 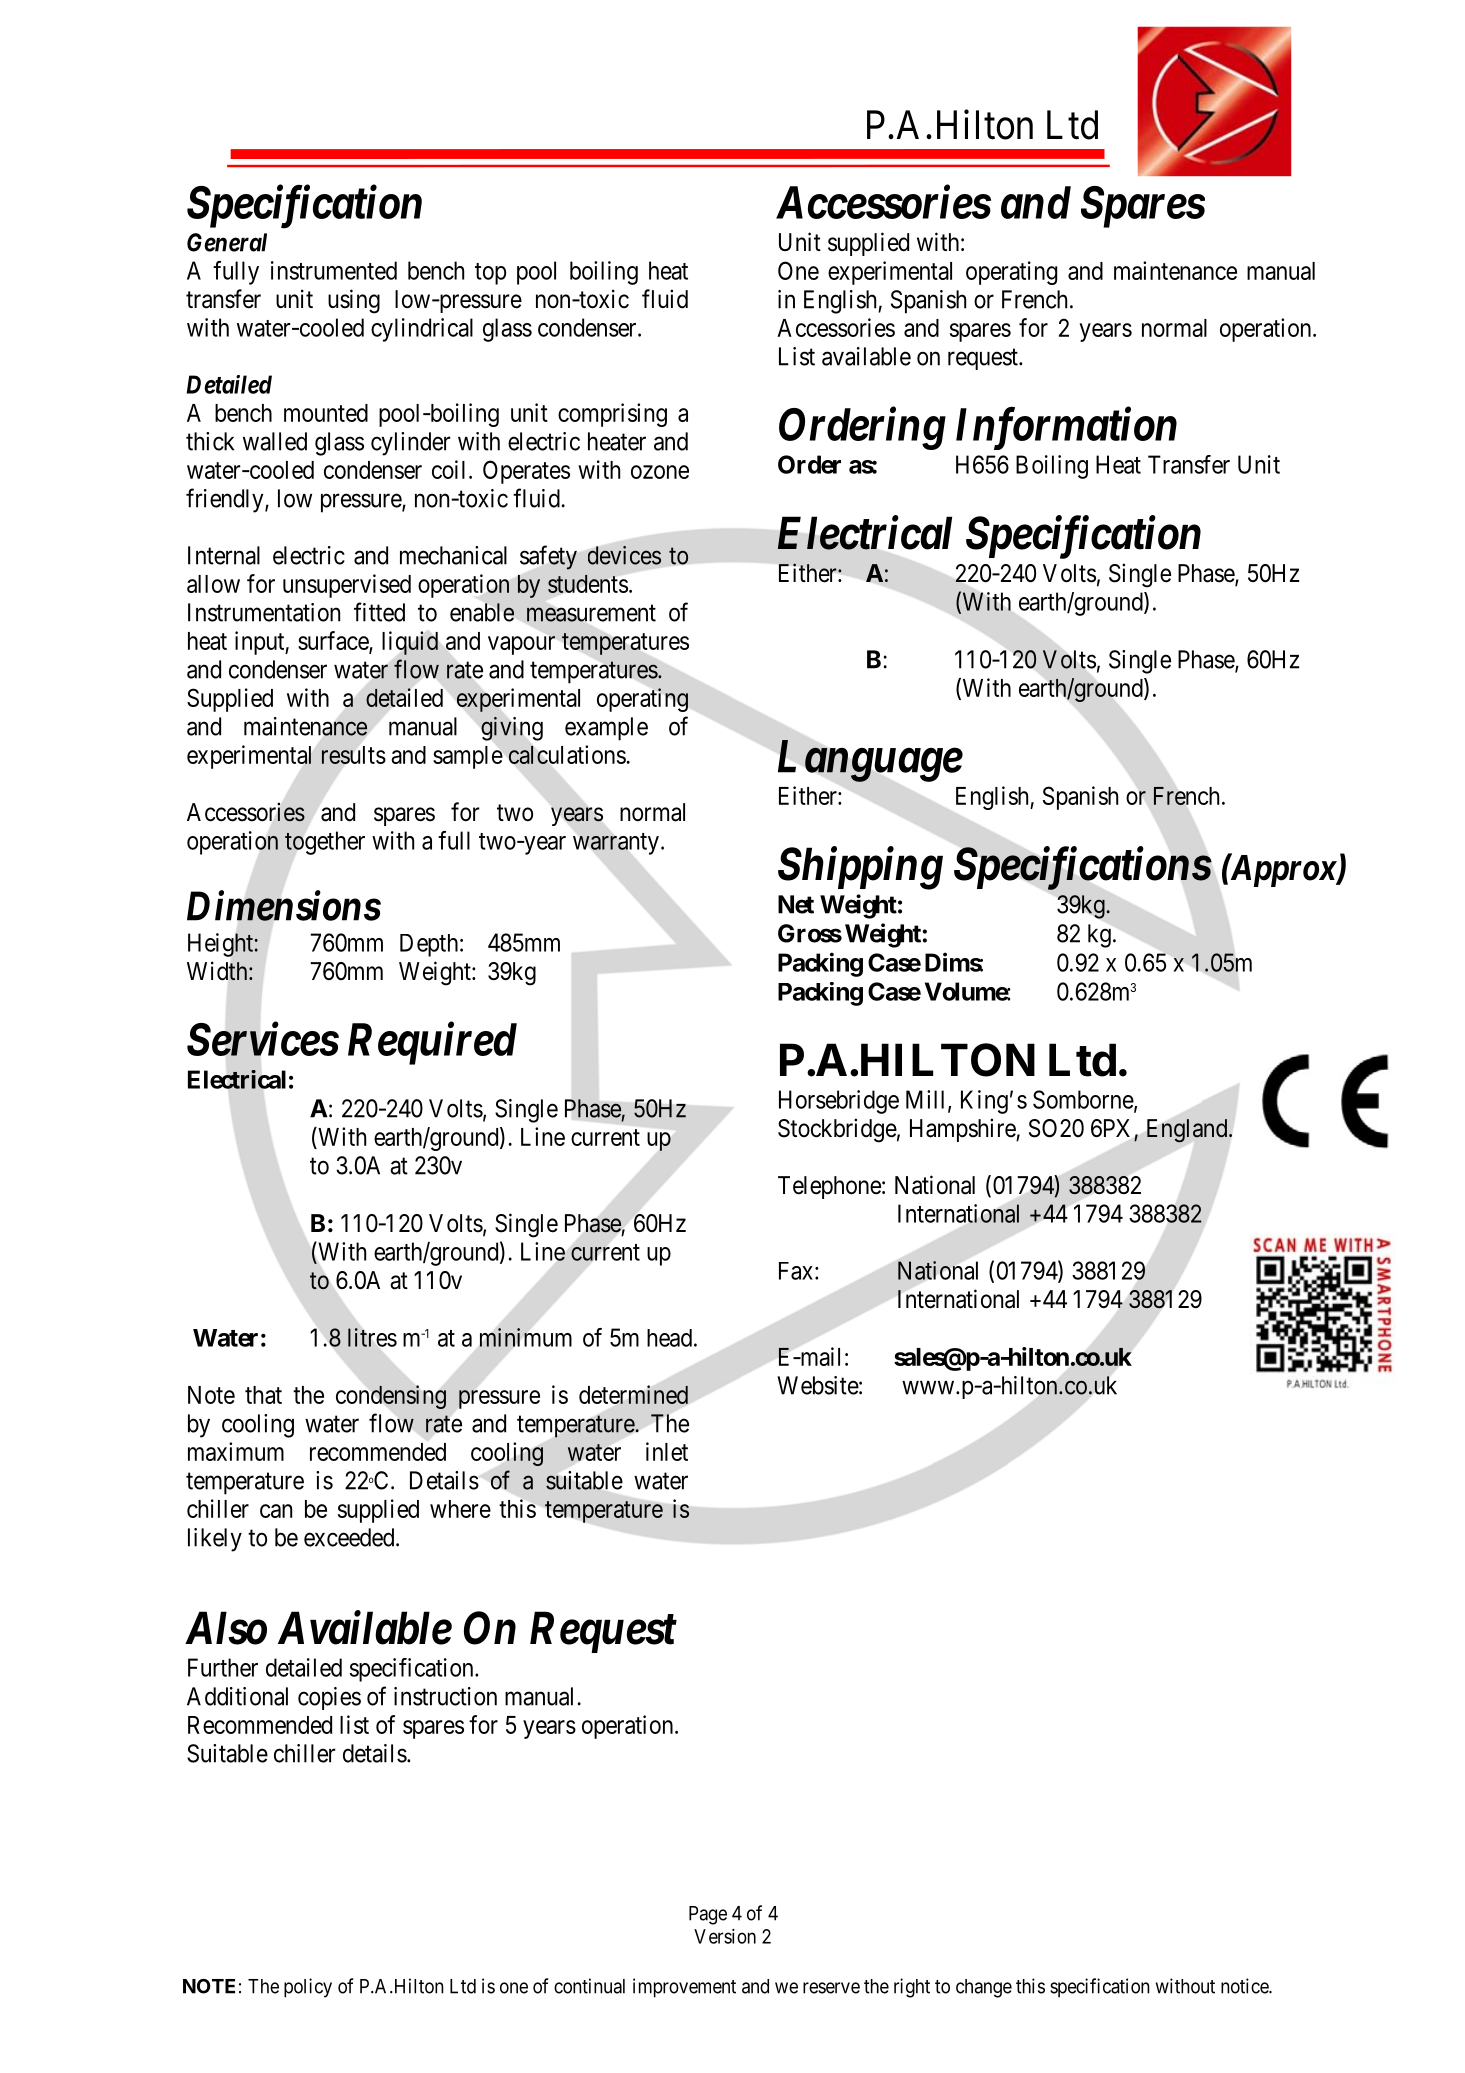 What do you see at coordinates (350, 1537) in the screenshot?
I see `exceeded` at bounding box center [350, 1537].
